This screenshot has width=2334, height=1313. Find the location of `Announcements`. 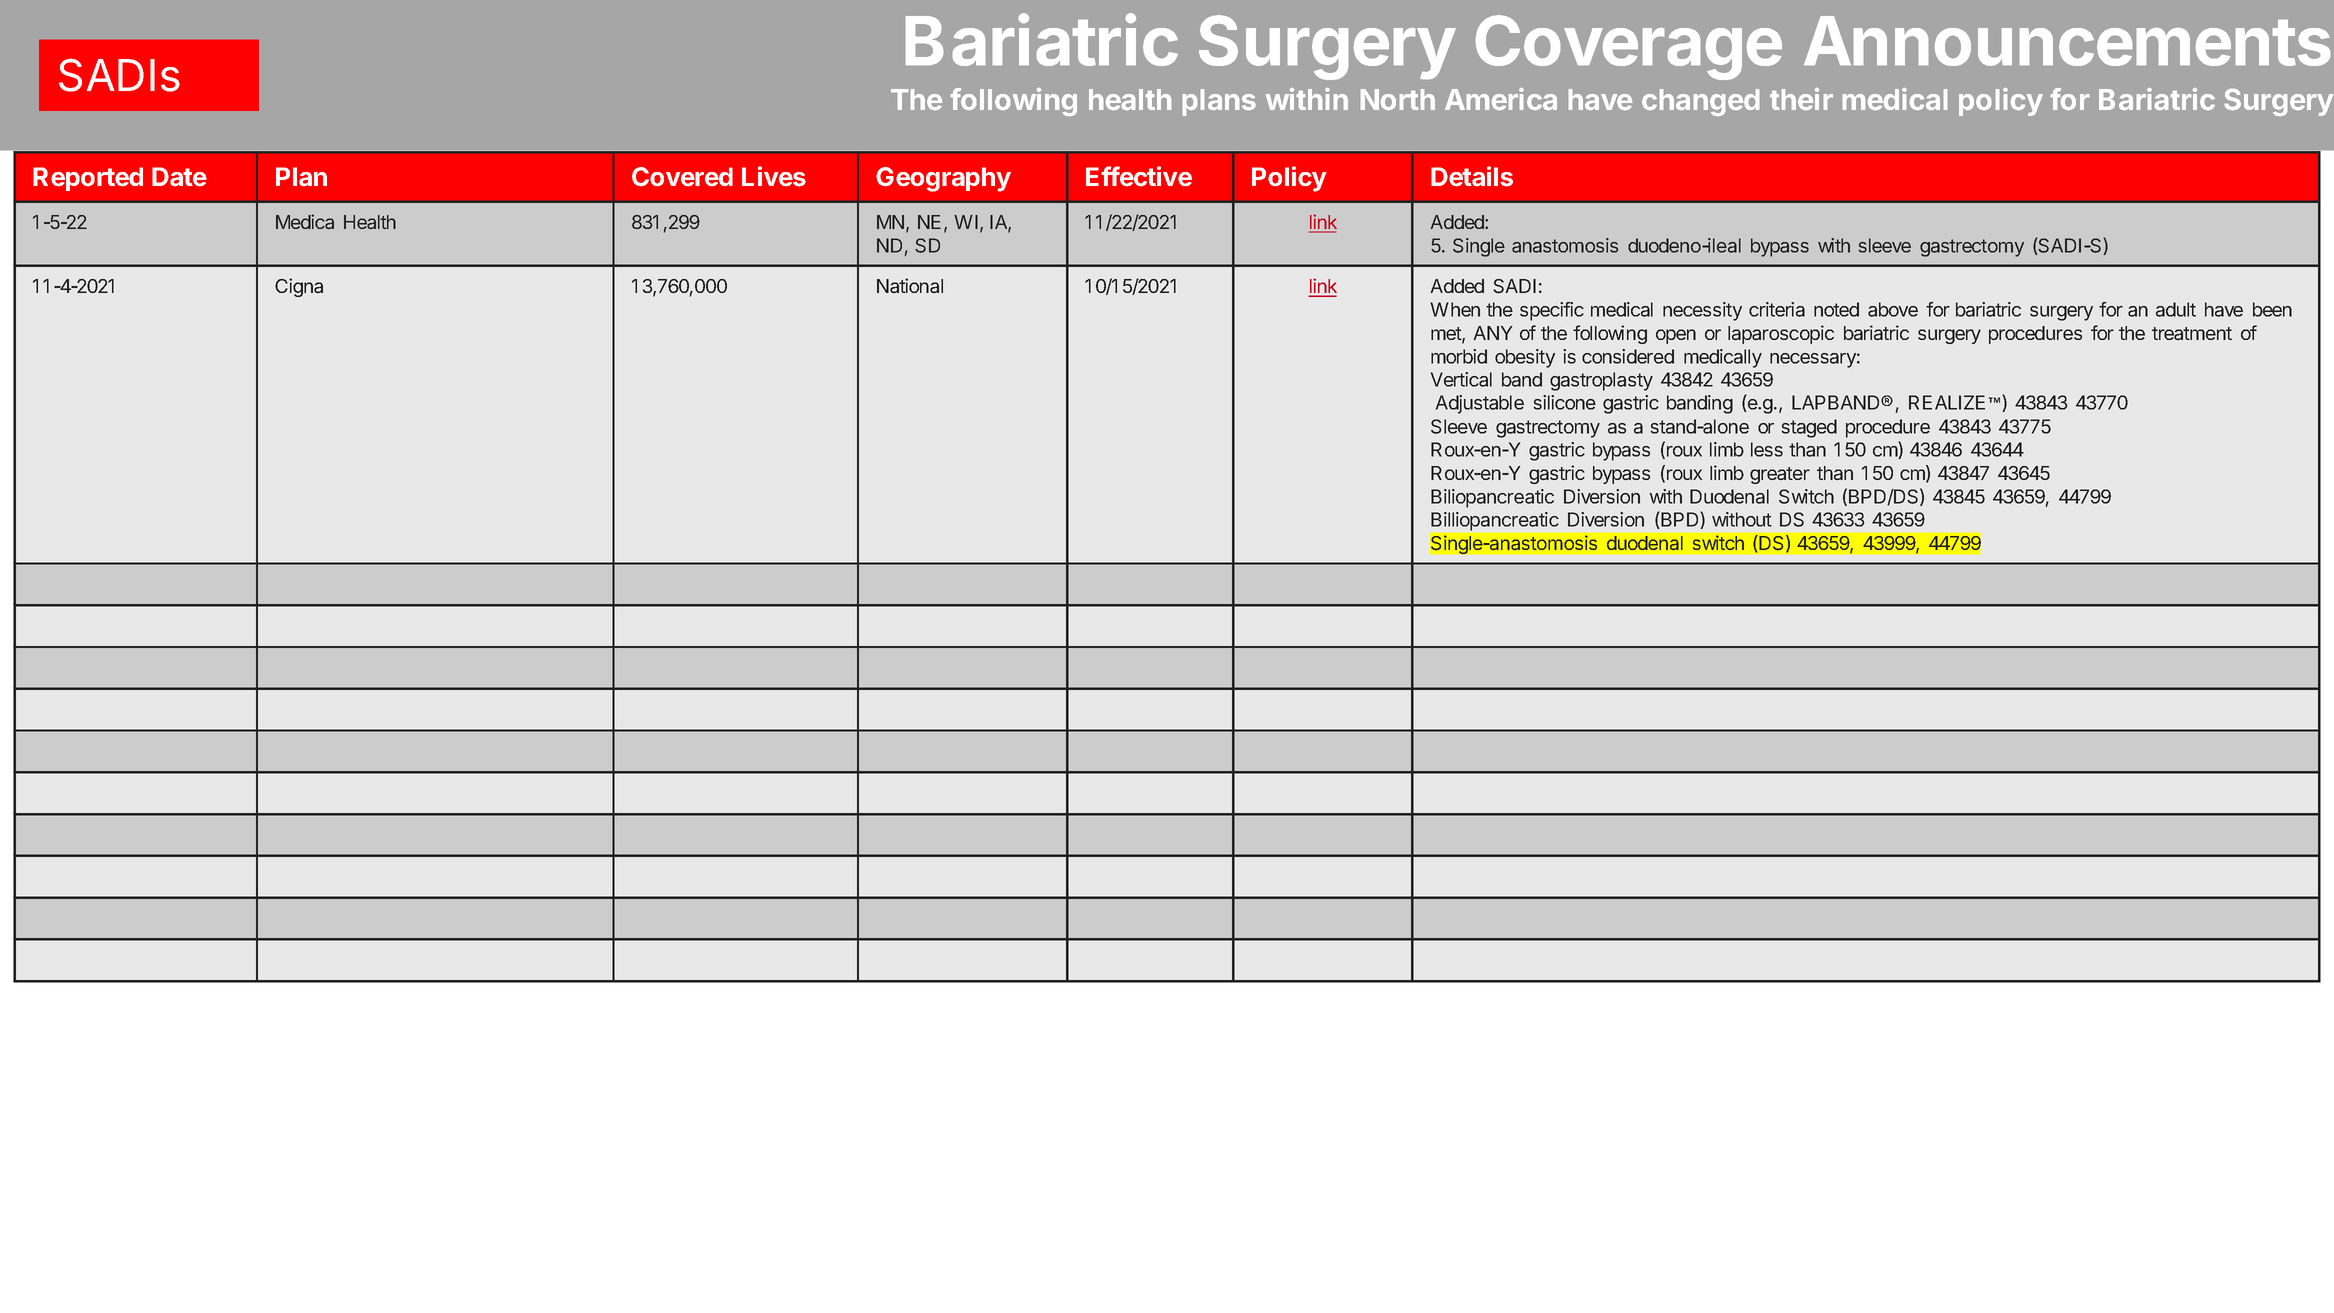

Announcements is located at coordinates (2067, 41).
